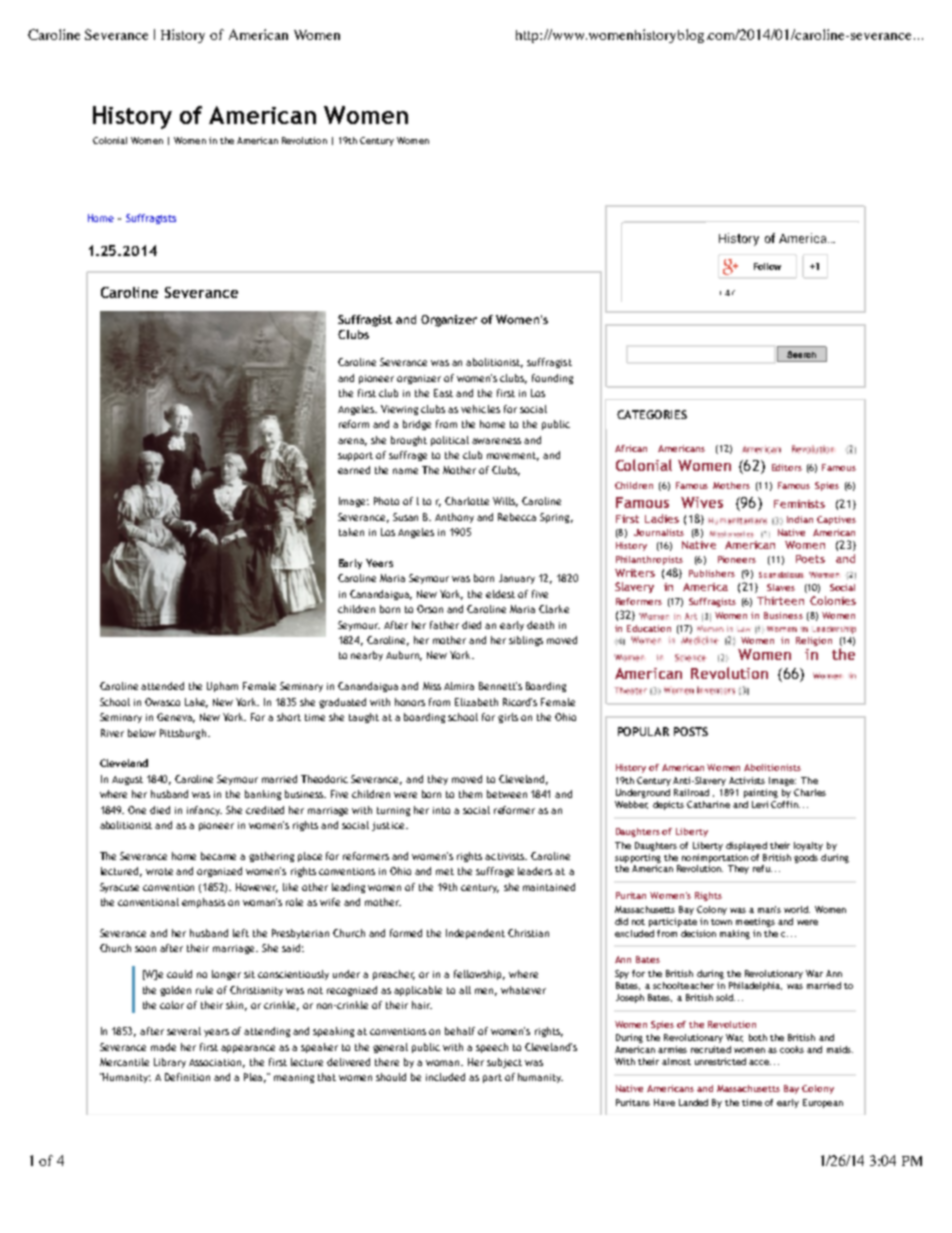 Image resolution: width=952 pixels, height=1233 pixels. Describe the element at coordinates (552, 379) in the image. I see `founding` at that location.
